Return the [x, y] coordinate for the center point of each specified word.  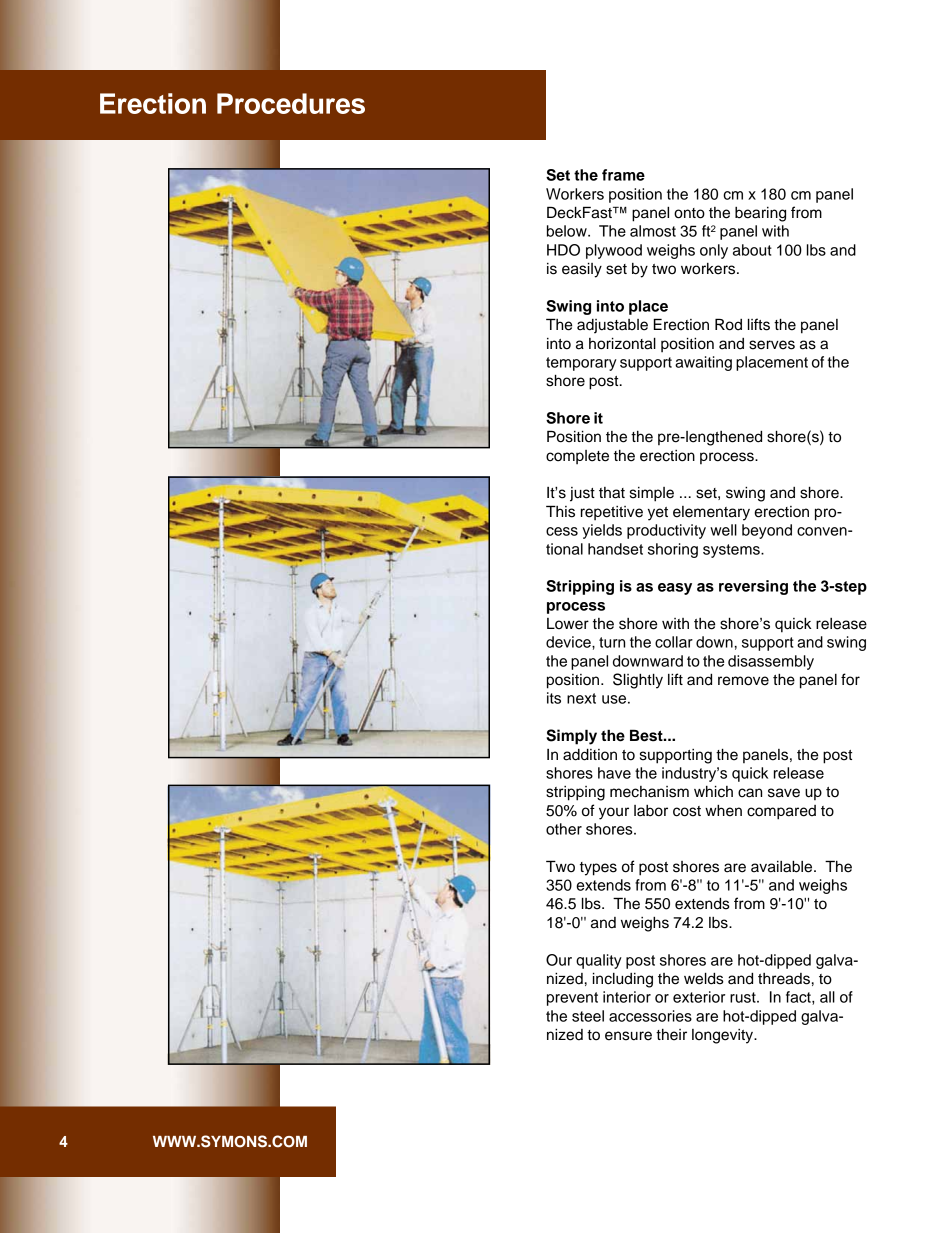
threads [784, 979]
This [560, 511]
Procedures [291, 103]
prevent [572, 999]
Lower [568, 624]
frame [623, 175]
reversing [753, 587]
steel [588, 1016]
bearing [760, 214]
